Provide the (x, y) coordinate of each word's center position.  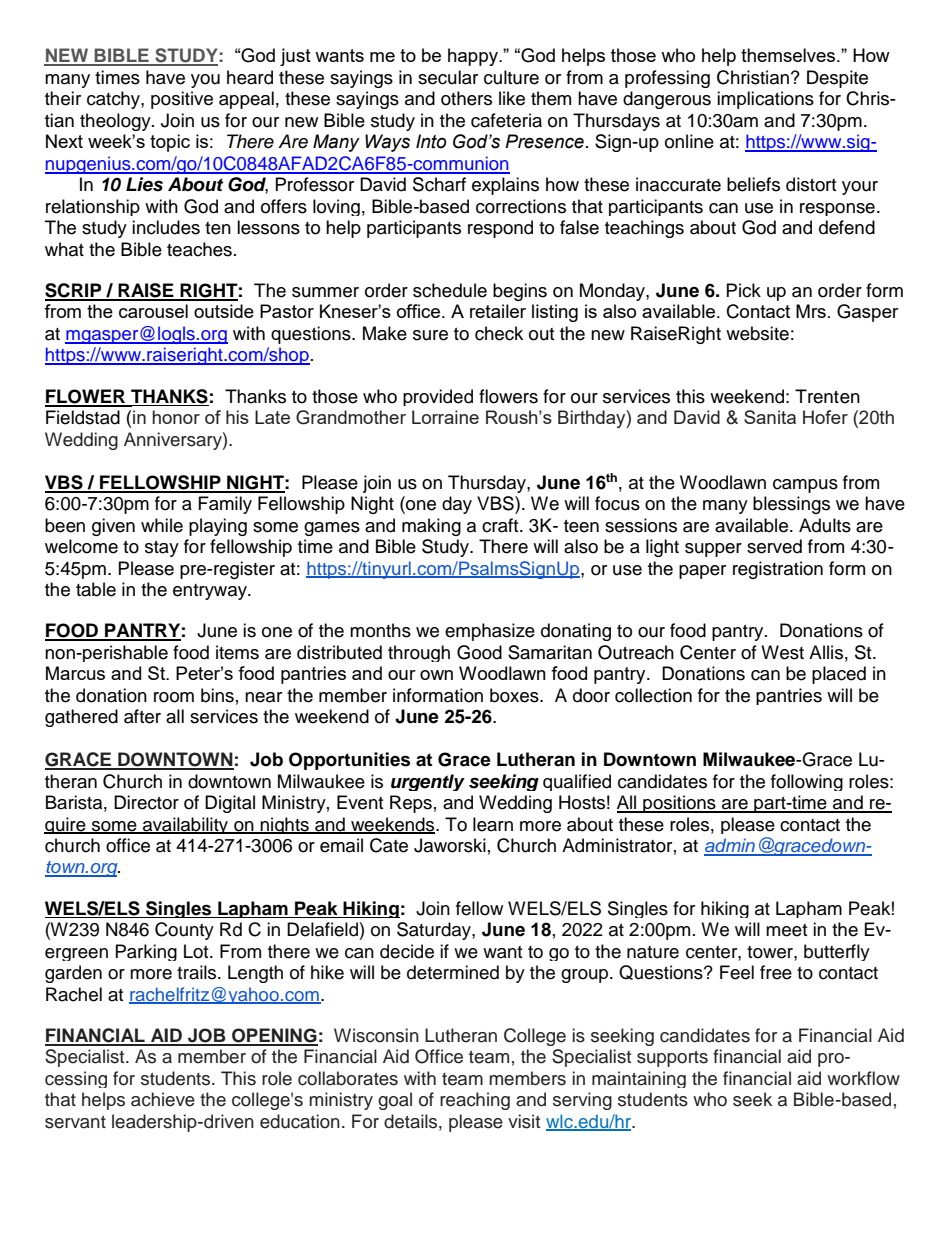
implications (765, 100)
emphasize (490, 632)
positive (182, 100)
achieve (163, 1099)
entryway (211, 592)
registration (778, 570)
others (466, 98)
